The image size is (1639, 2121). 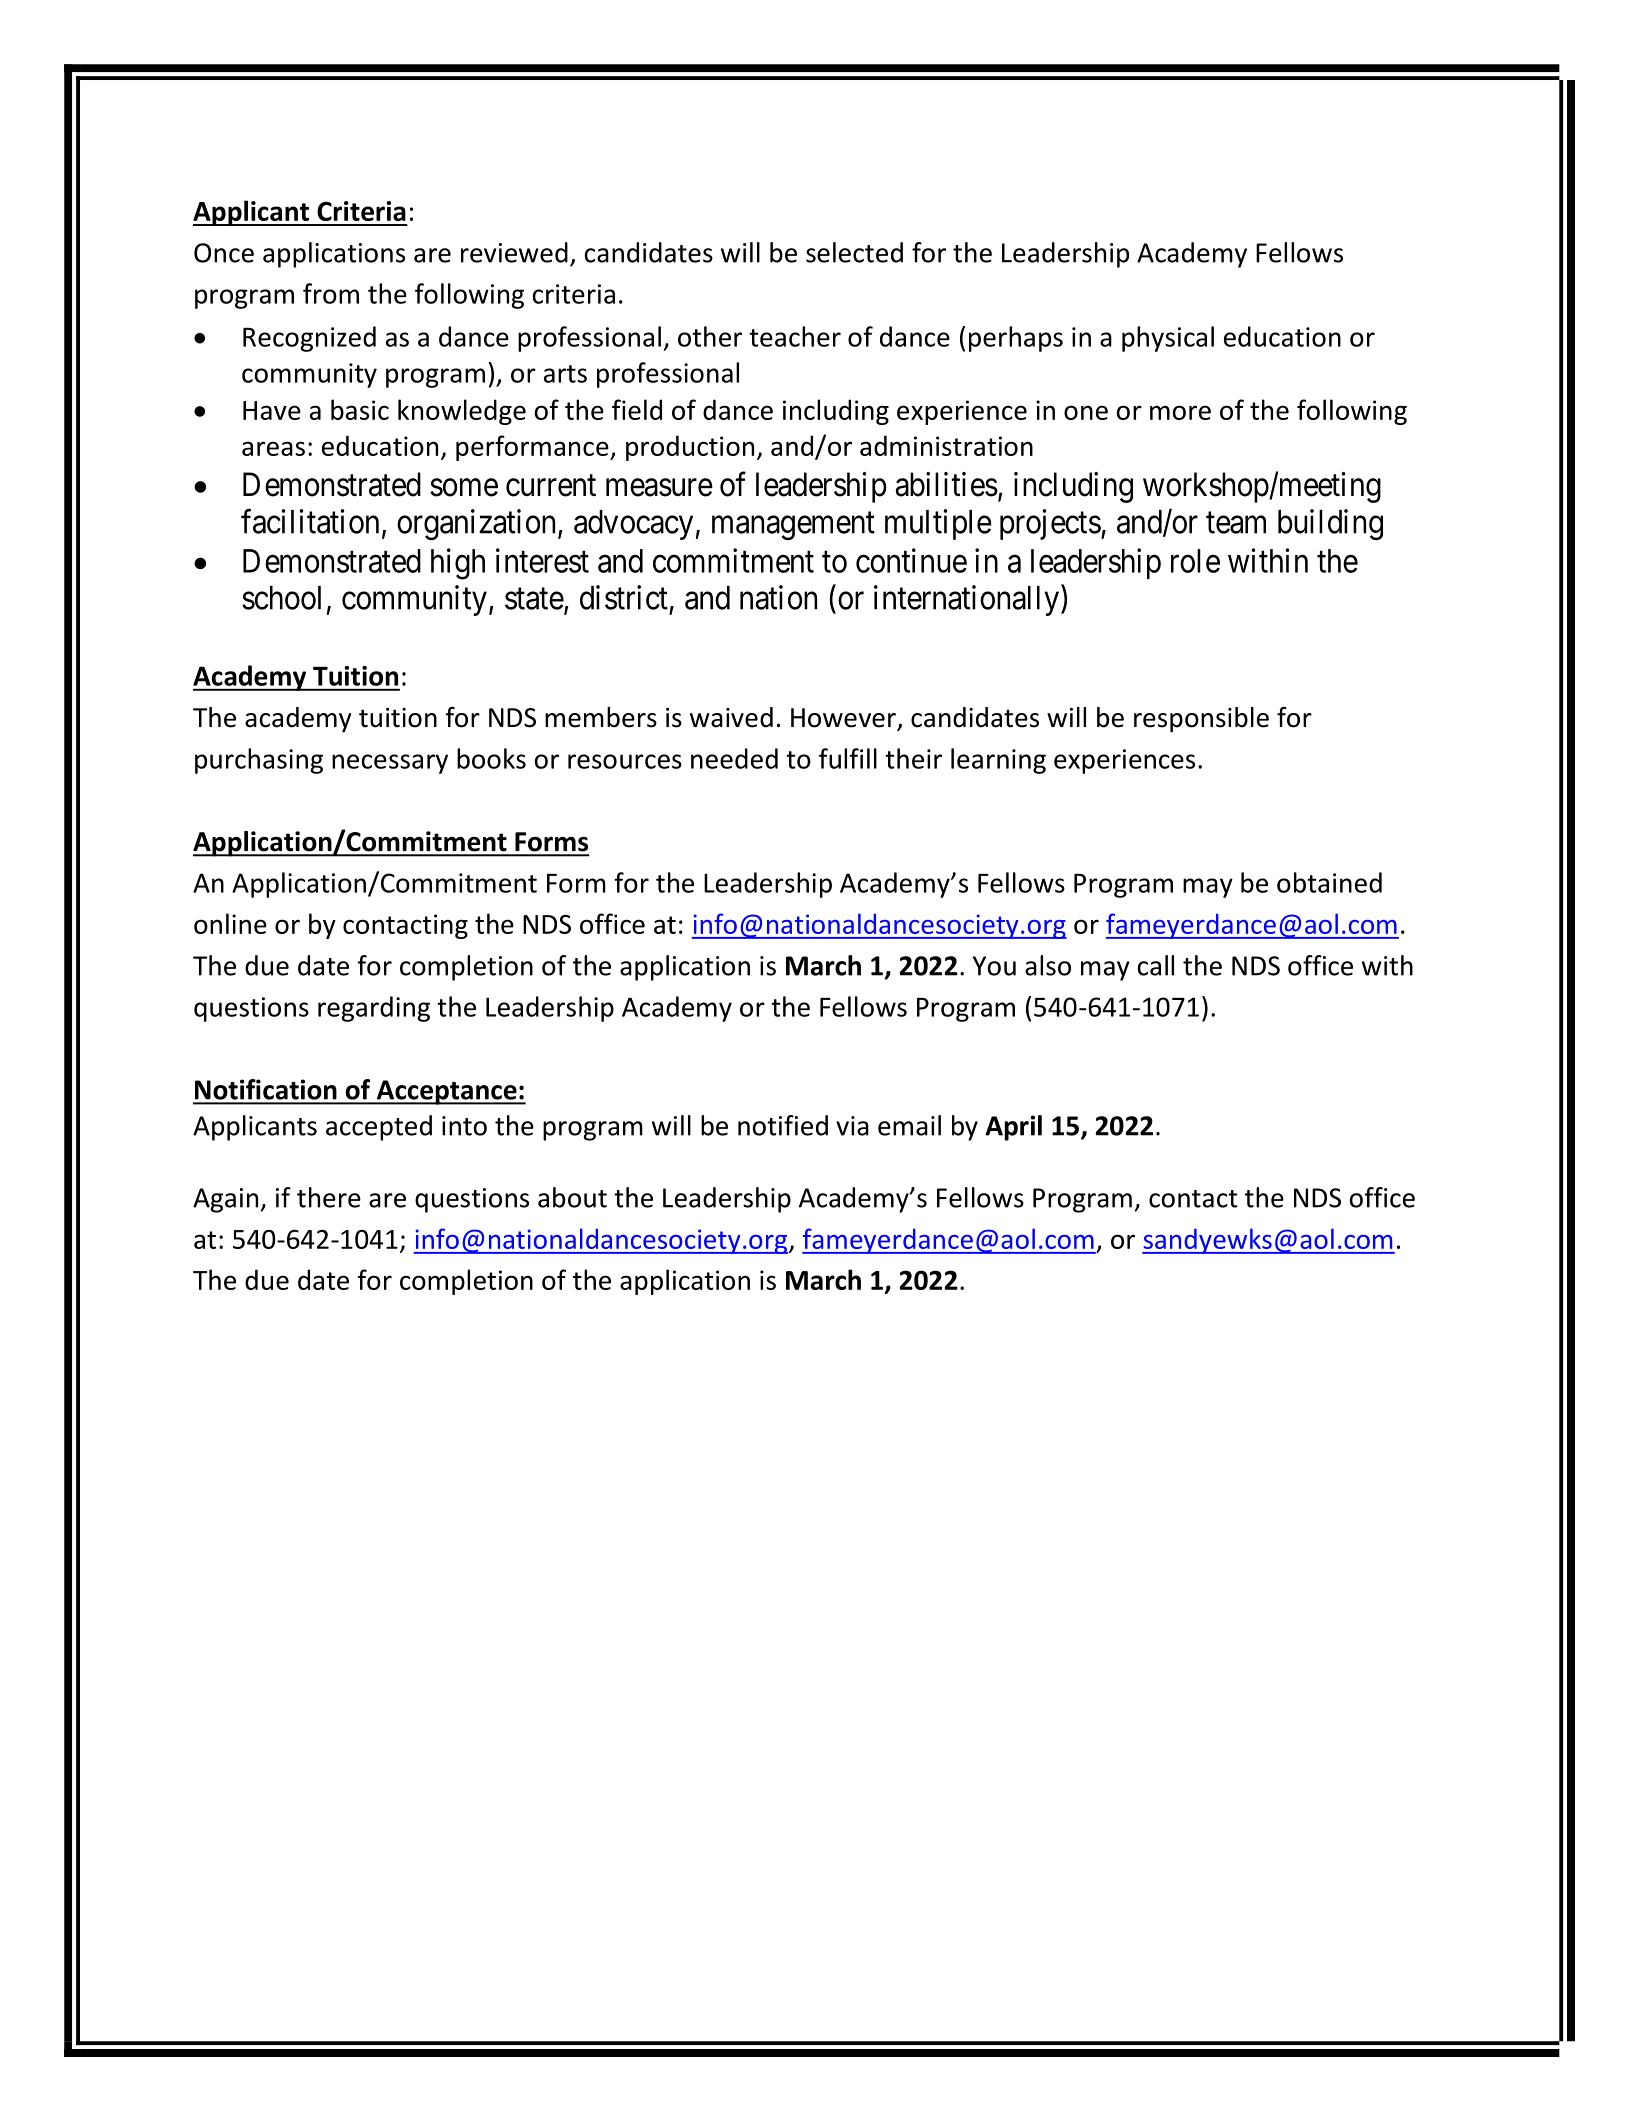 I want to click on there, so click(x=329, y=1197).
